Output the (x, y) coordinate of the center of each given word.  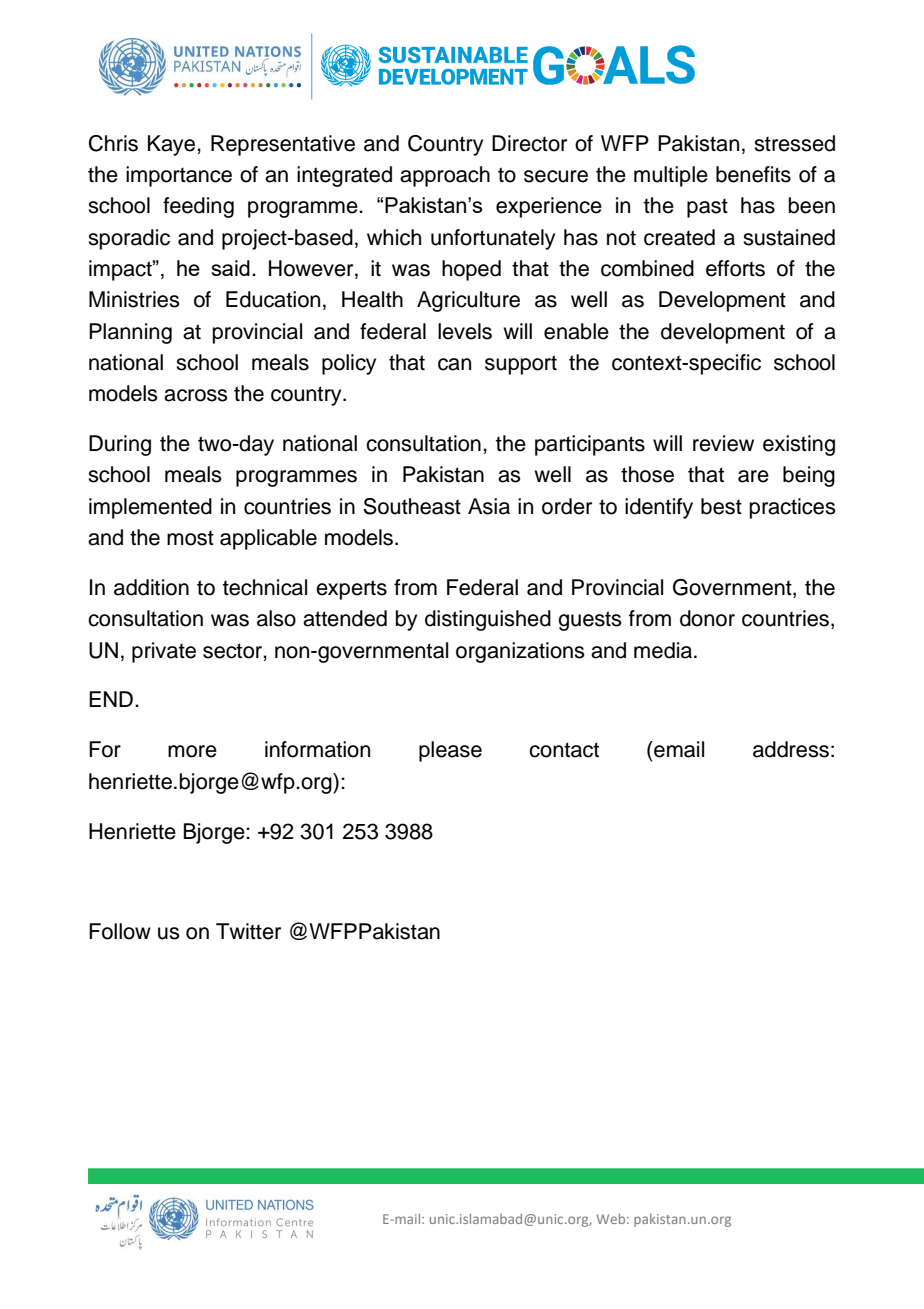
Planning (130, 333)
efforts (735, 268)
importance (179, 176)
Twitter (248, 931)
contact (564, 750)
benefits (753, 174)
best (721, 506)
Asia (489, 506)
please (450, 751)
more (192, 751)
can (454, 364)
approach (445, 176)
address (791, 749)
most (190, 538)
